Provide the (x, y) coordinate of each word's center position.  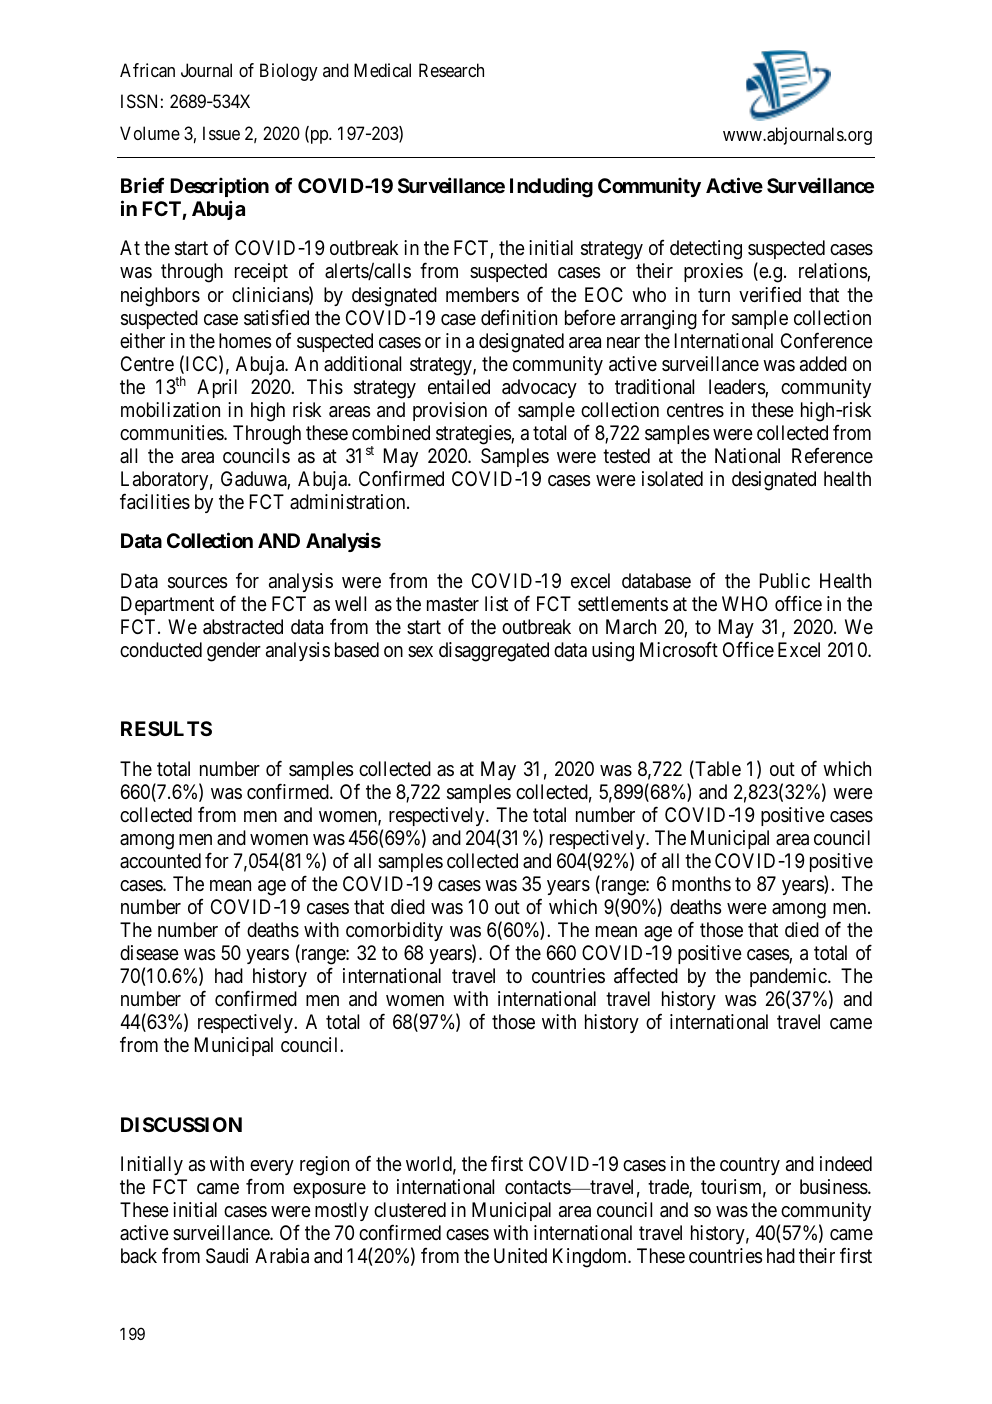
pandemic (789, 979)
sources (197, 583)
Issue (221, 133)
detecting (706, 250)
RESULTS (166, 728)
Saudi (227, 1256)
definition (519, 317)
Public (785, 580)
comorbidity (394, 931)
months (701, 883)
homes (245, 341)
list (496, 603)
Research (451, 70)
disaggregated (494, 652)
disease (149, 953)
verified (770, 295)
